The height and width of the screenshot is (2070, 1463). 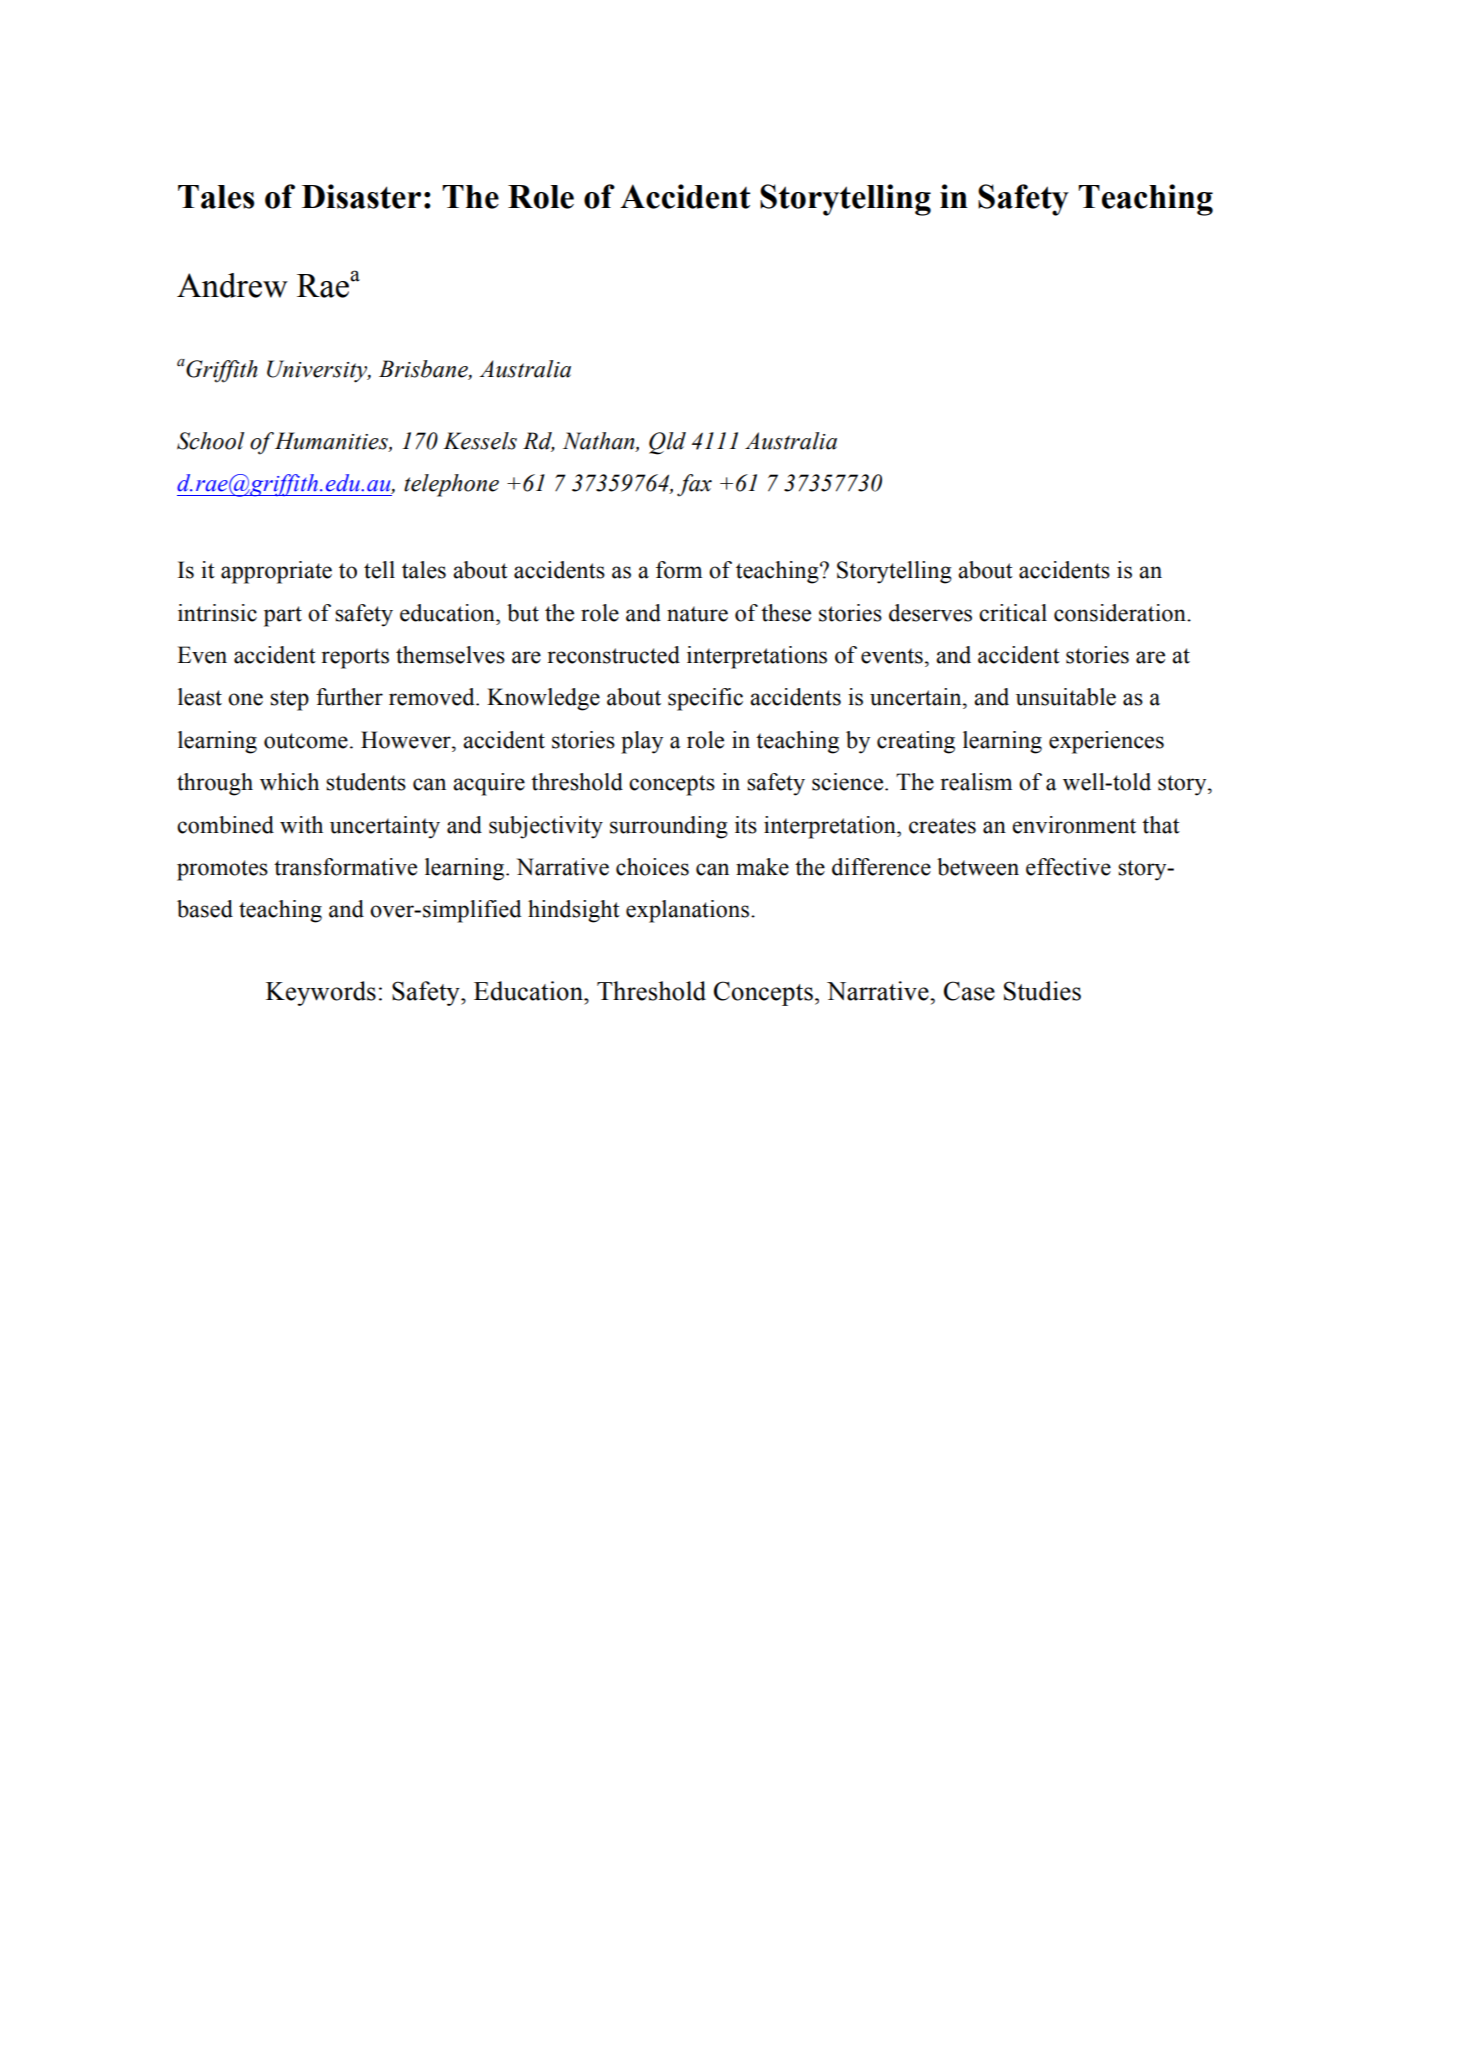 What do you see at coordinates (210, 441) in the screenshot?
I see `School` at bounding box center [210, 441].
